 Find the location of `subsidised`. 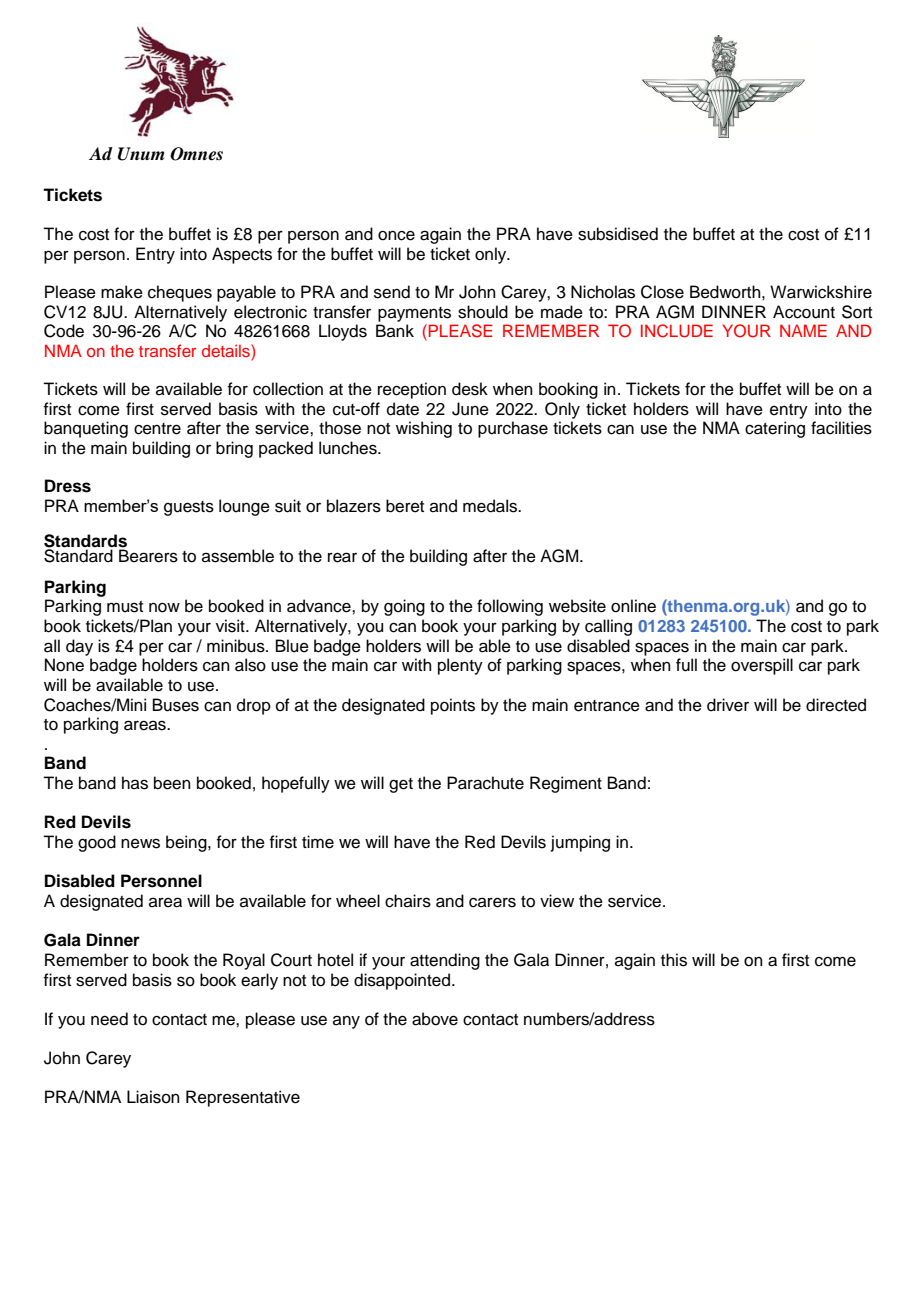

subsidised is located at coordinates (618, 234).
